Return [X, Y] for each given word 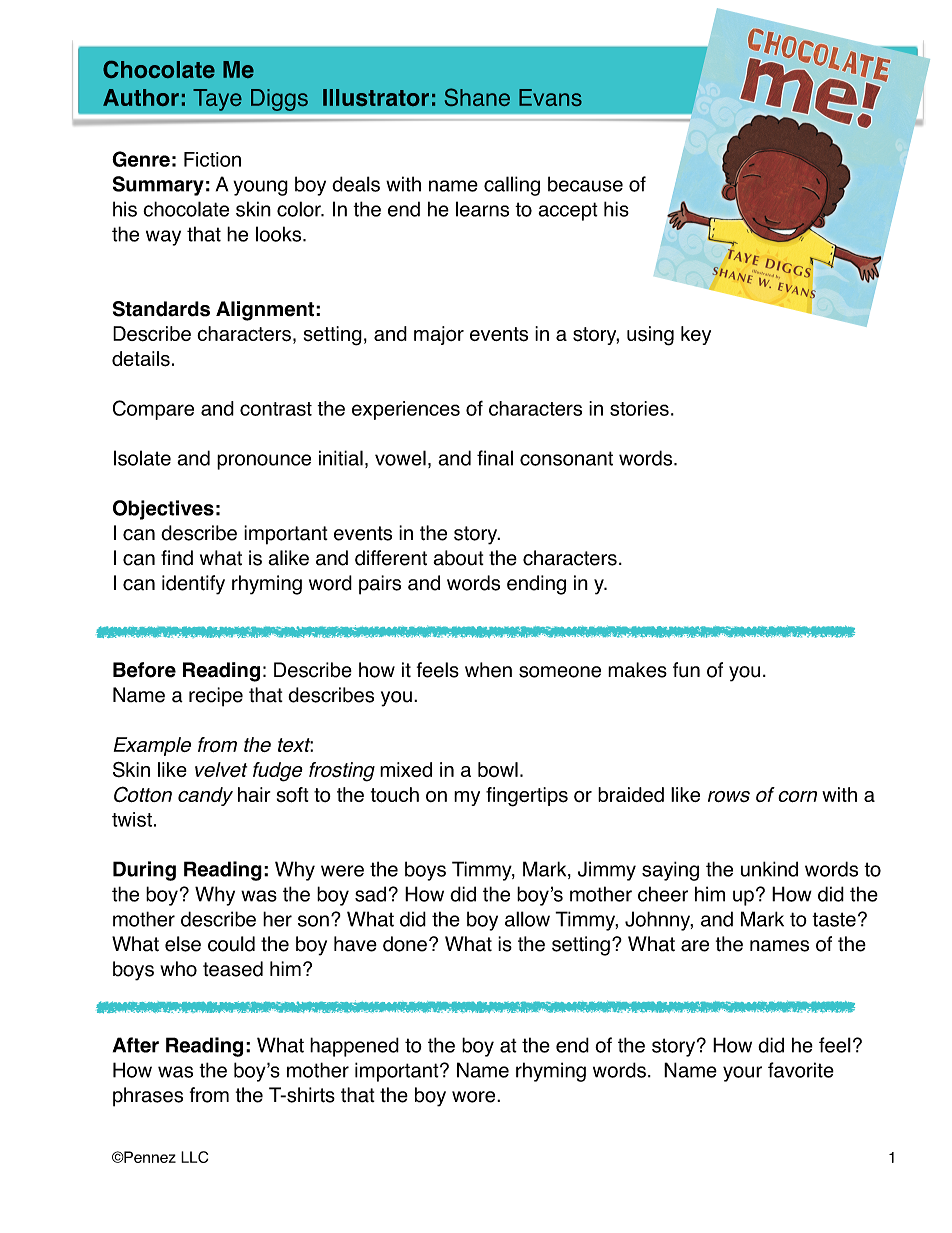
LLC [194, 1157]
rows [729, 796]
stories [639, 408]
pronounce [264, 462]
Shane [477, 97]
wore [475, 1097]
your [742, 1074]
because [585, 184]
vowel [400, 458]
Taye [217, 100]
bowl [498, 769]
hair [254, 794]
